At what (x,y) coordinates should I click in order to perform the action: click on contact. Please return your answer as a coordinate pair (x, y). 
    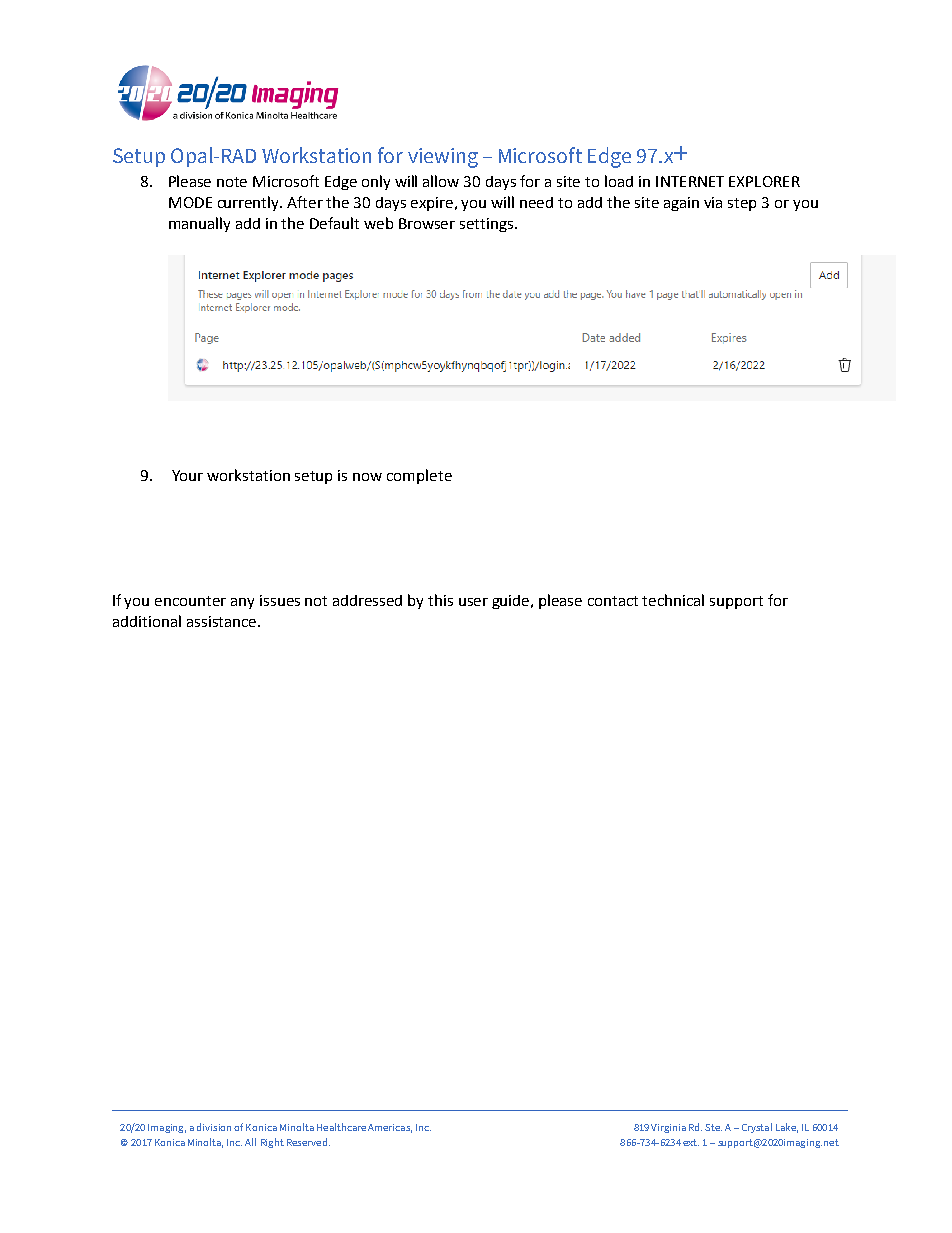
    Looking at the image, I should click on (613, 601).
